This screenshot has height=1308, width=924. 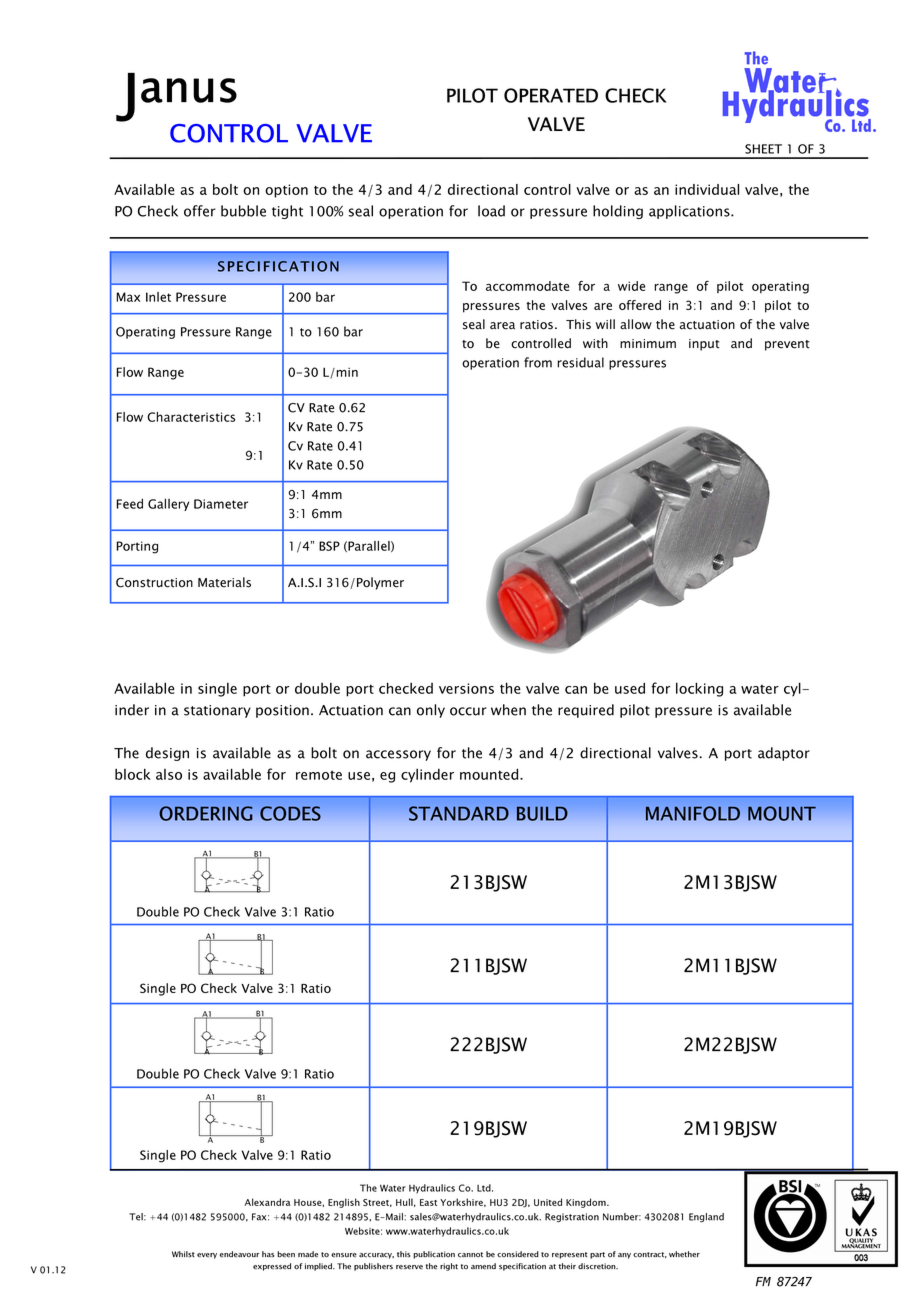 I want to click on MANIFOLD, so click(x=693, y=813).
